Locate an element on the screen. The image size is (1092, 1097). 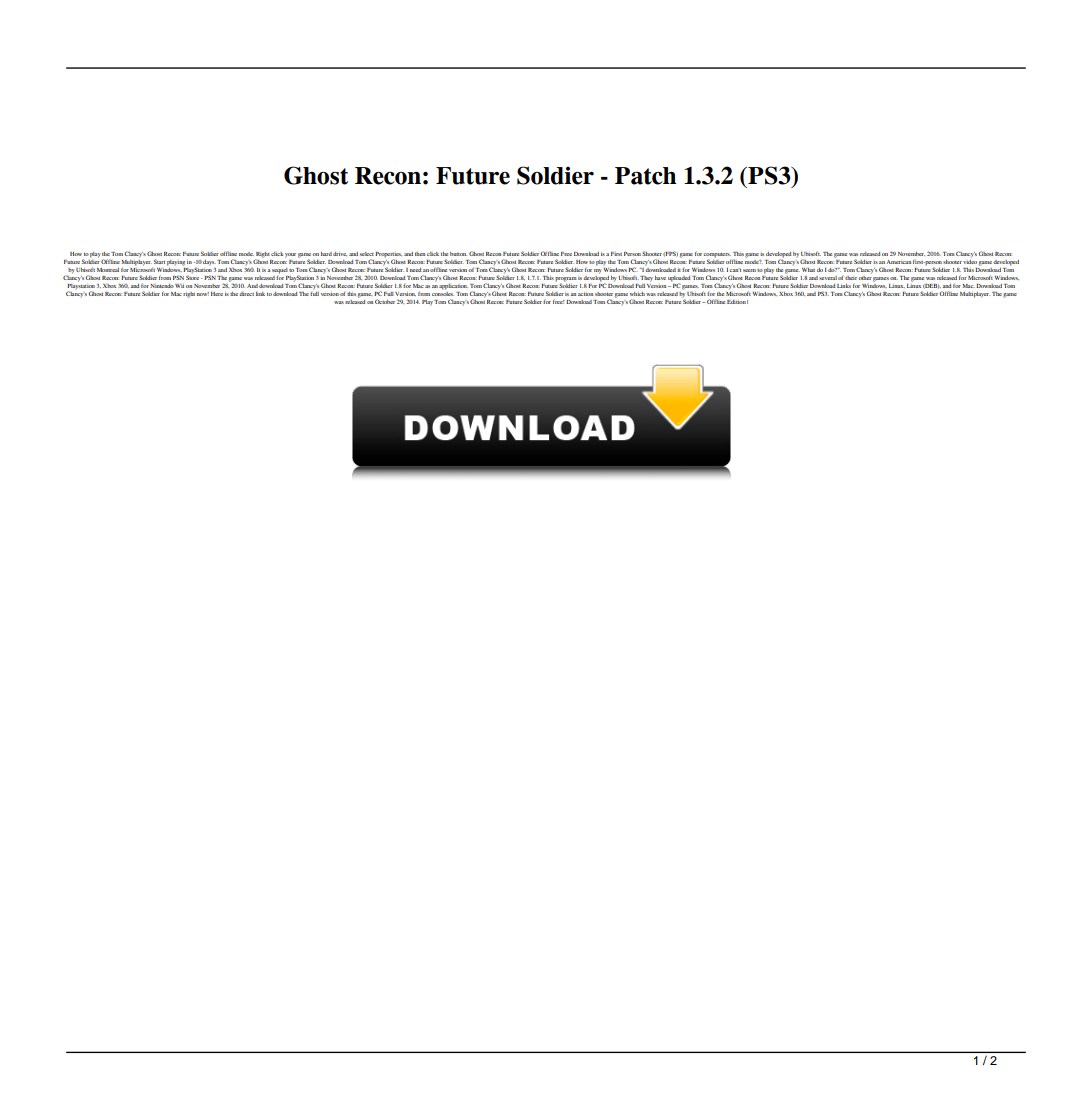
then is located at coordinates (420, 254).
